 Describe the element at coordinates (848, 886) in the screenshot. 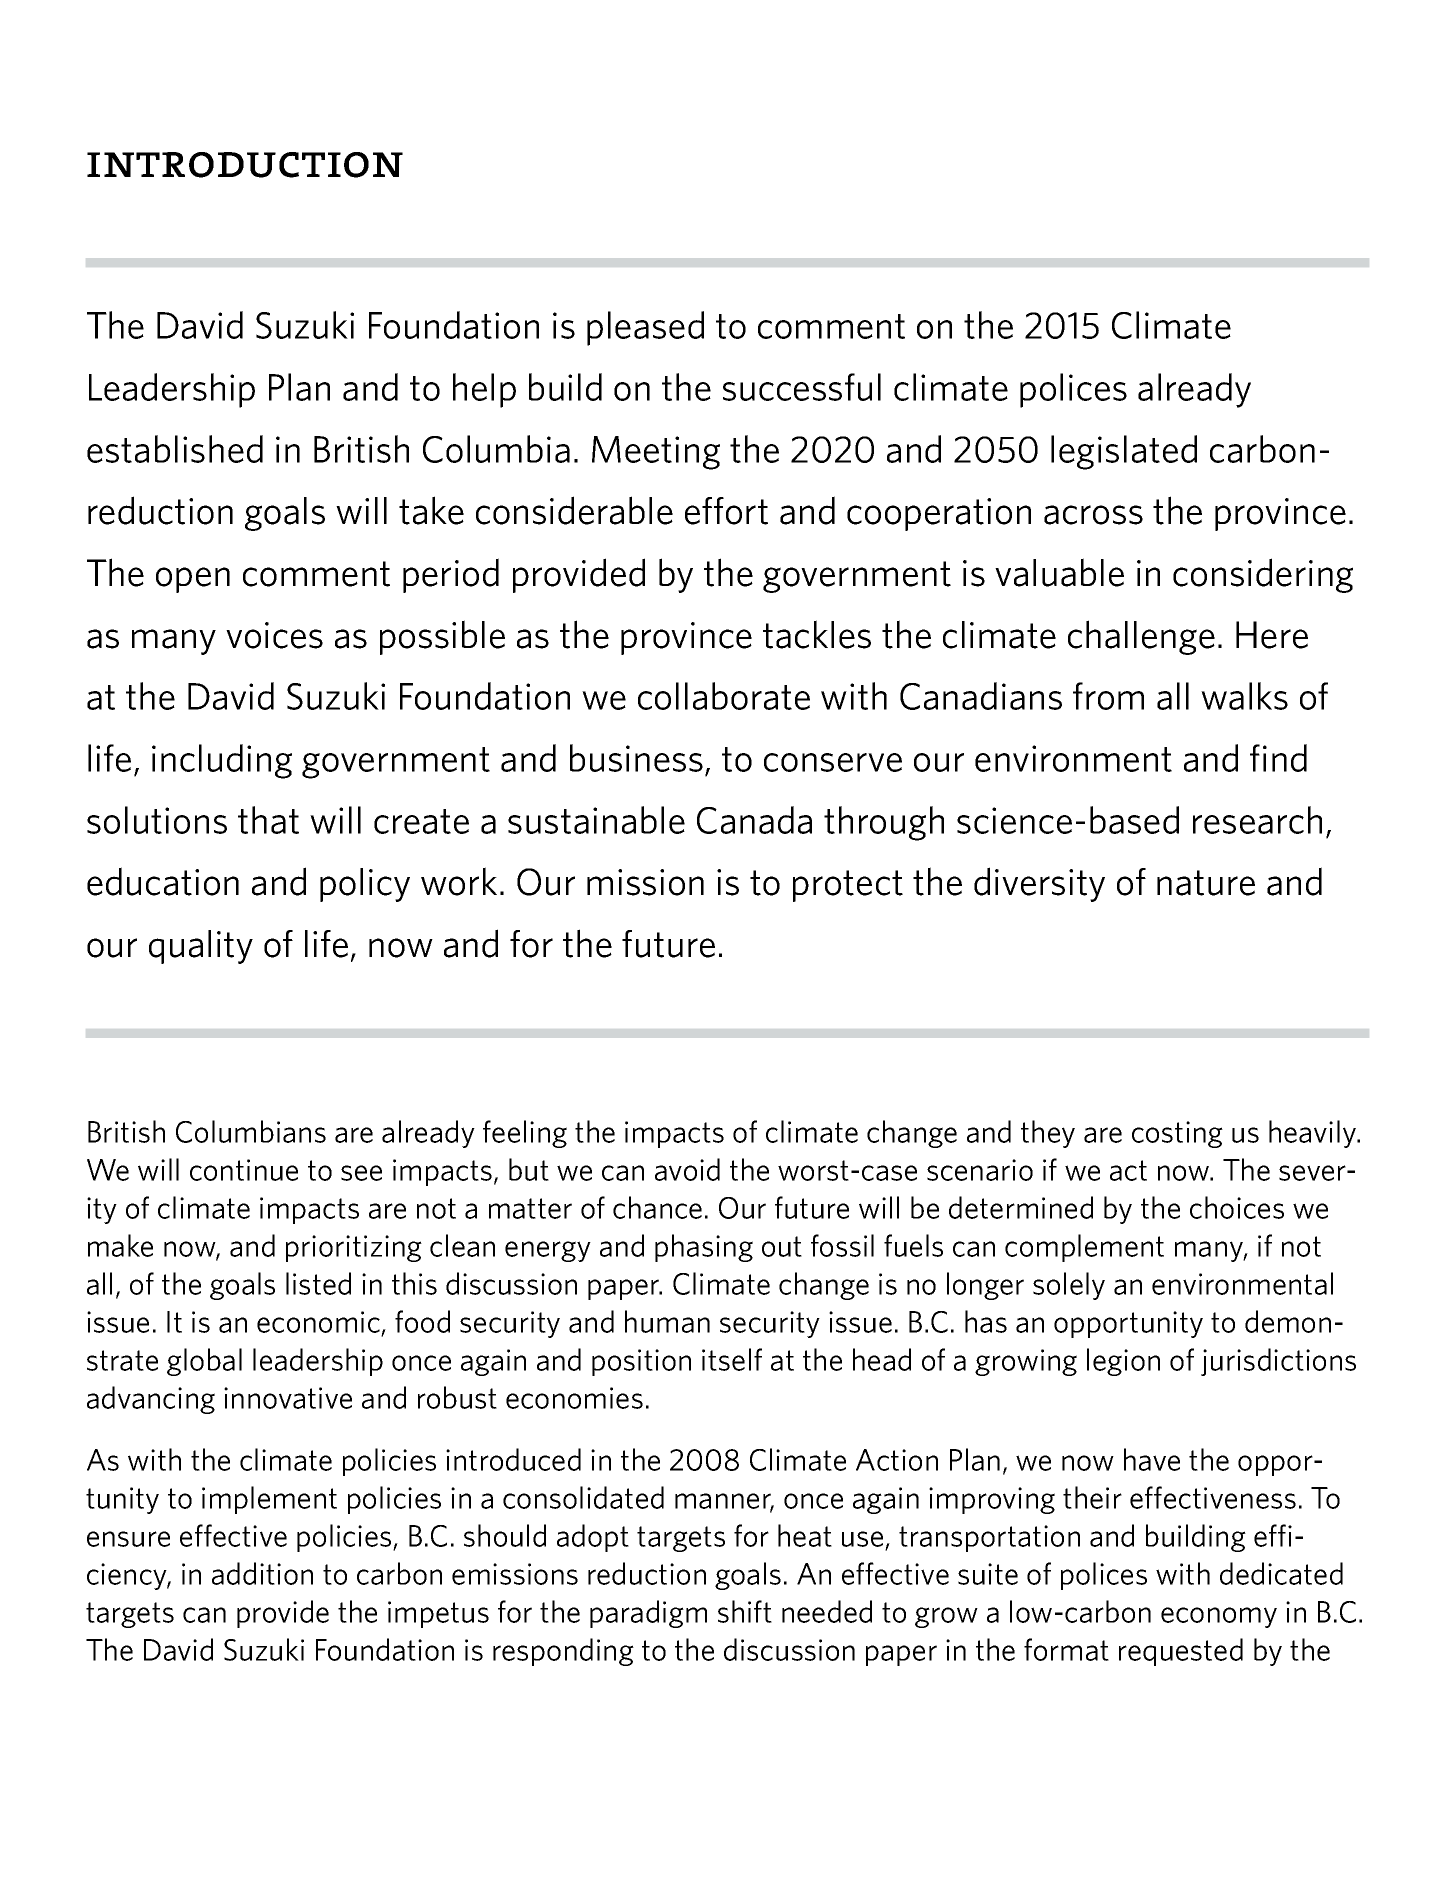

I see `protect` at that location.
